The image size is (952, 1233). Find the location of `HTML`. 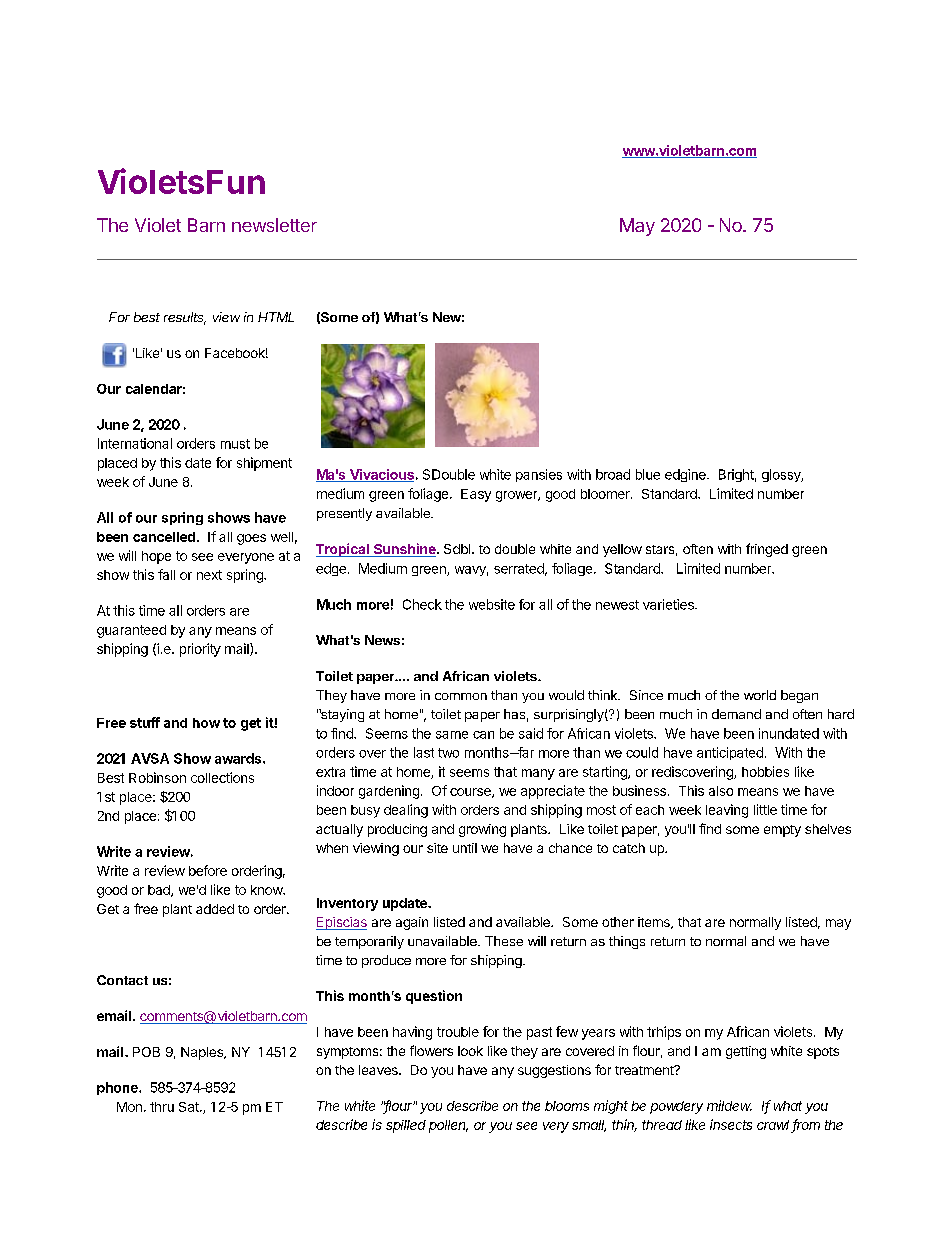

HTML is located at coordinates (276, 317).
